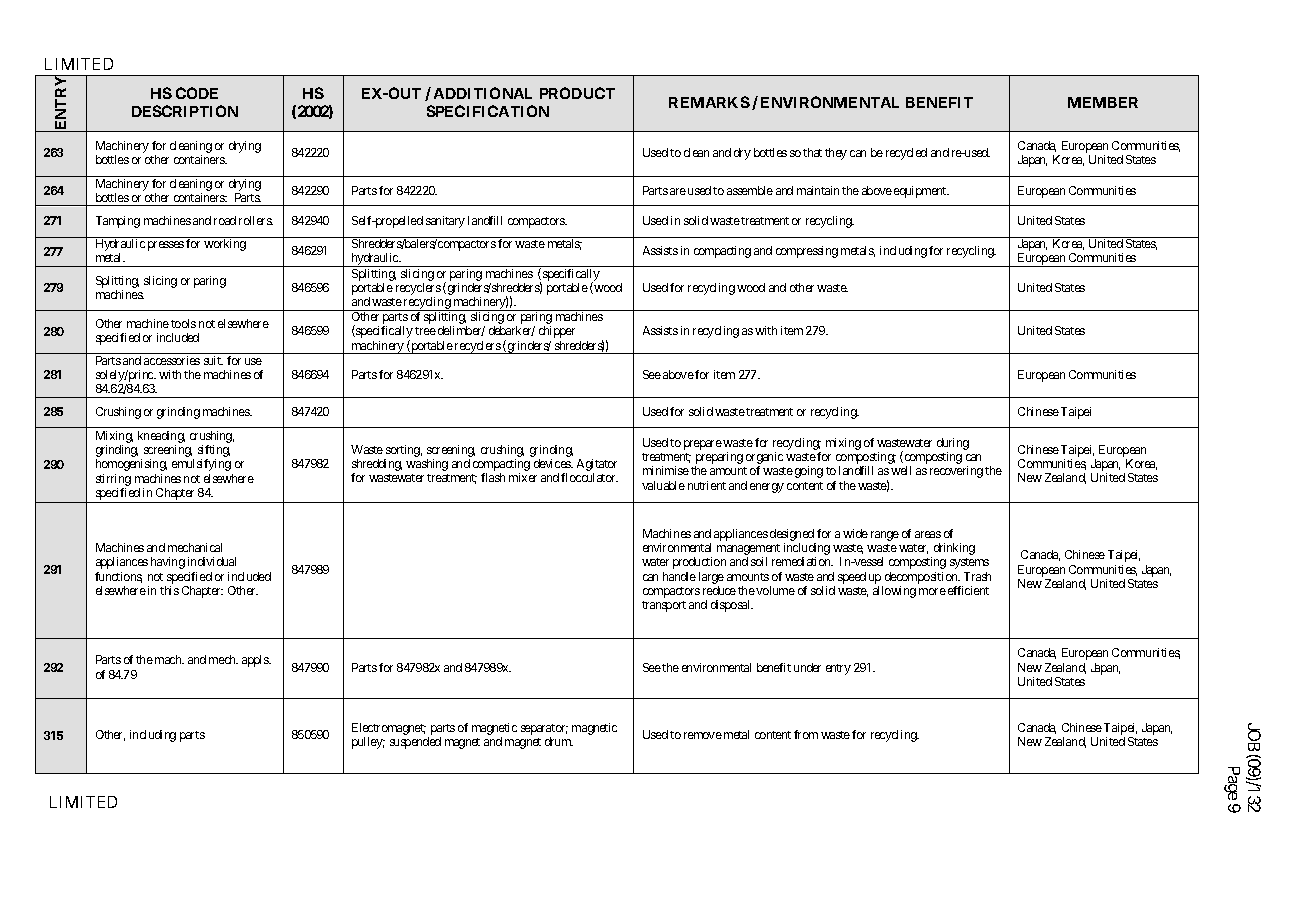  Describe the element at coordinates (977, 576) in the screenshot. I see `Trash` at that location.
